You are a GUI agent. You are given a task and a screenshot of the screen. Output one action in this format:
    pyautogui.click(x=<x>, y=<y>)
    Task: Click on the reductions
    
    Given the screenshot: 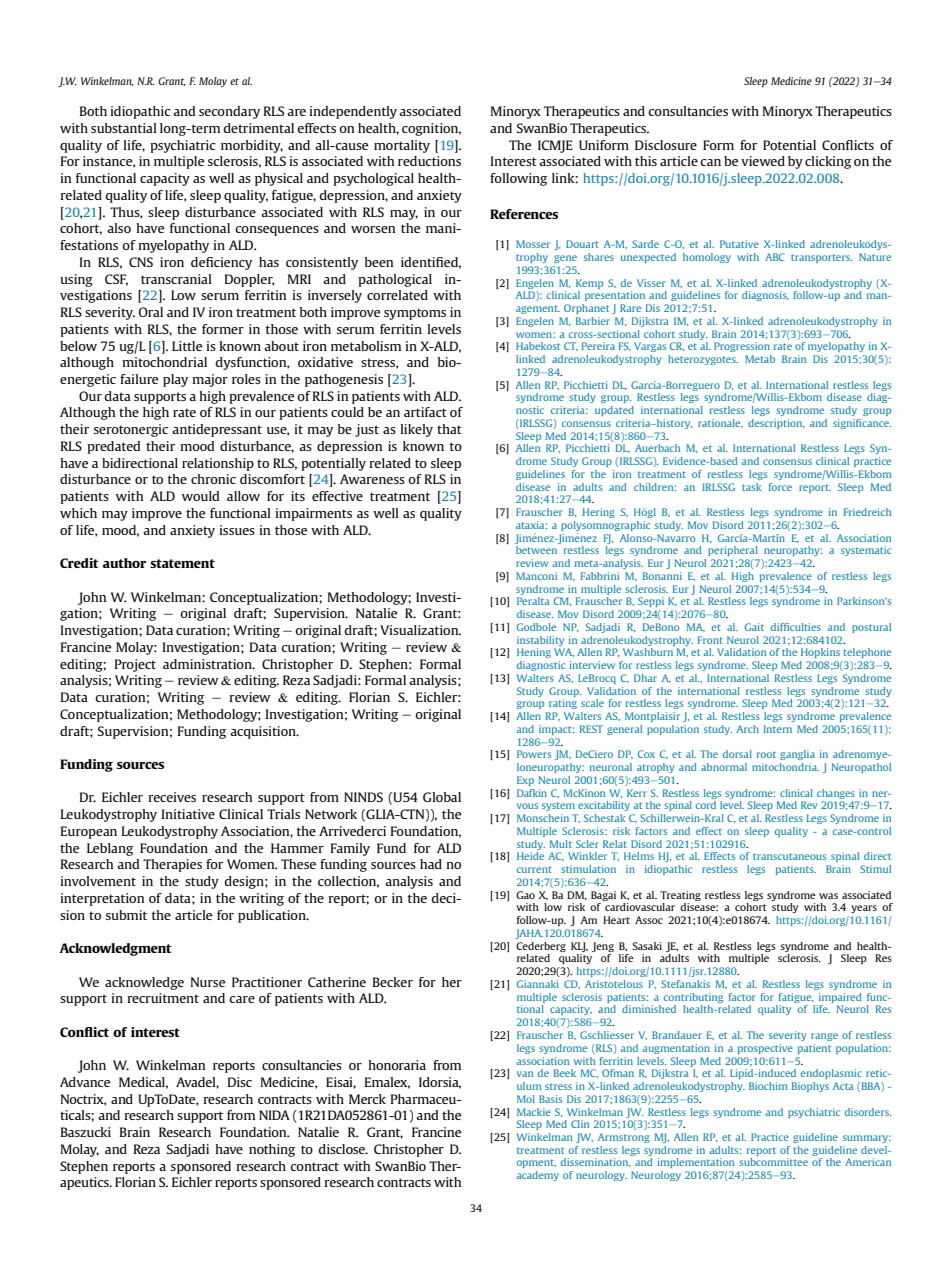 What is the action you would take?
    pyautogui.click(x=429, y=161)
